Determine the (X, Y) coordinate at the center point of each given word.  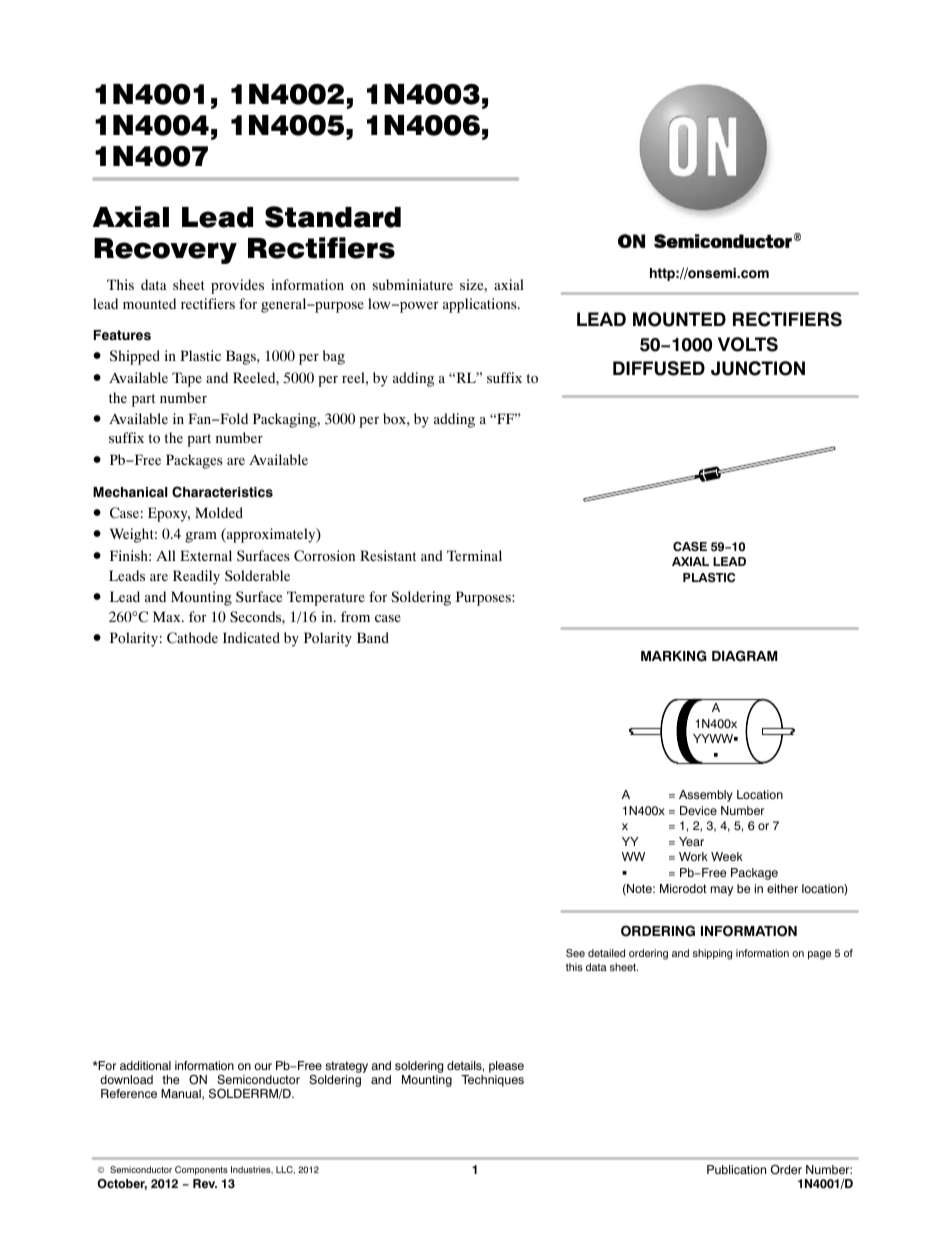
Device (698, 810)
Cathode (192, 638)
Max (168, 616)
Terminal (474, 555)
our (263, 1066)
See (575, 953)
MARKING (673, 656)
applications (481, 305)
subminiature (413, 284)
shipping (712, 954)
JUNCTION (758, 368)
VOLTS (748, 344)
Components (201, 1170)
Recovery (165, 251)
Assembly (706, 796)
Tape (187, 379)
